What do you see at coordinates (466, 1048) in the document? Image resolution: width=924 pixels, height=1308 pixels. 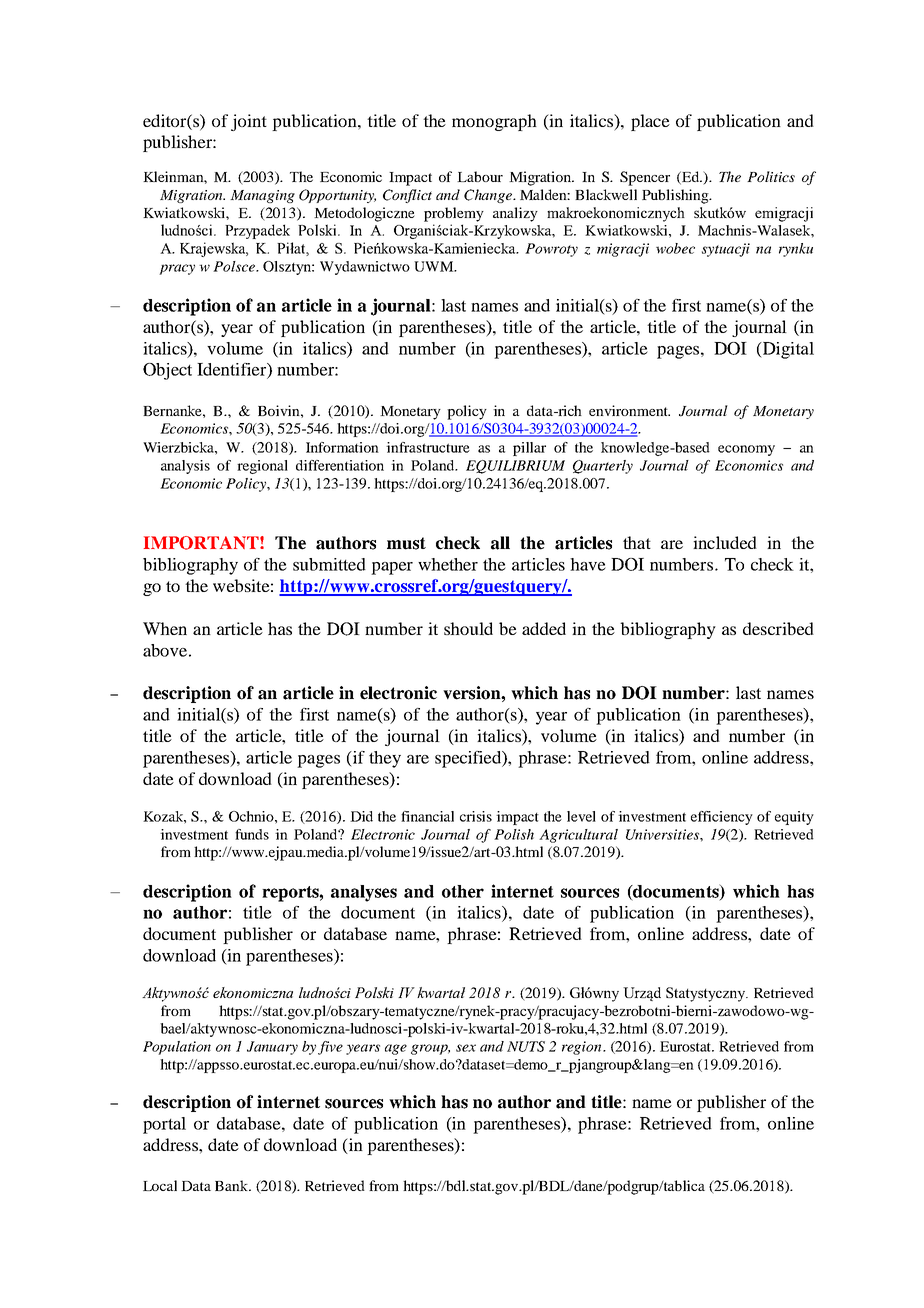 I see `sex` at bounding box center [466, 1048].
